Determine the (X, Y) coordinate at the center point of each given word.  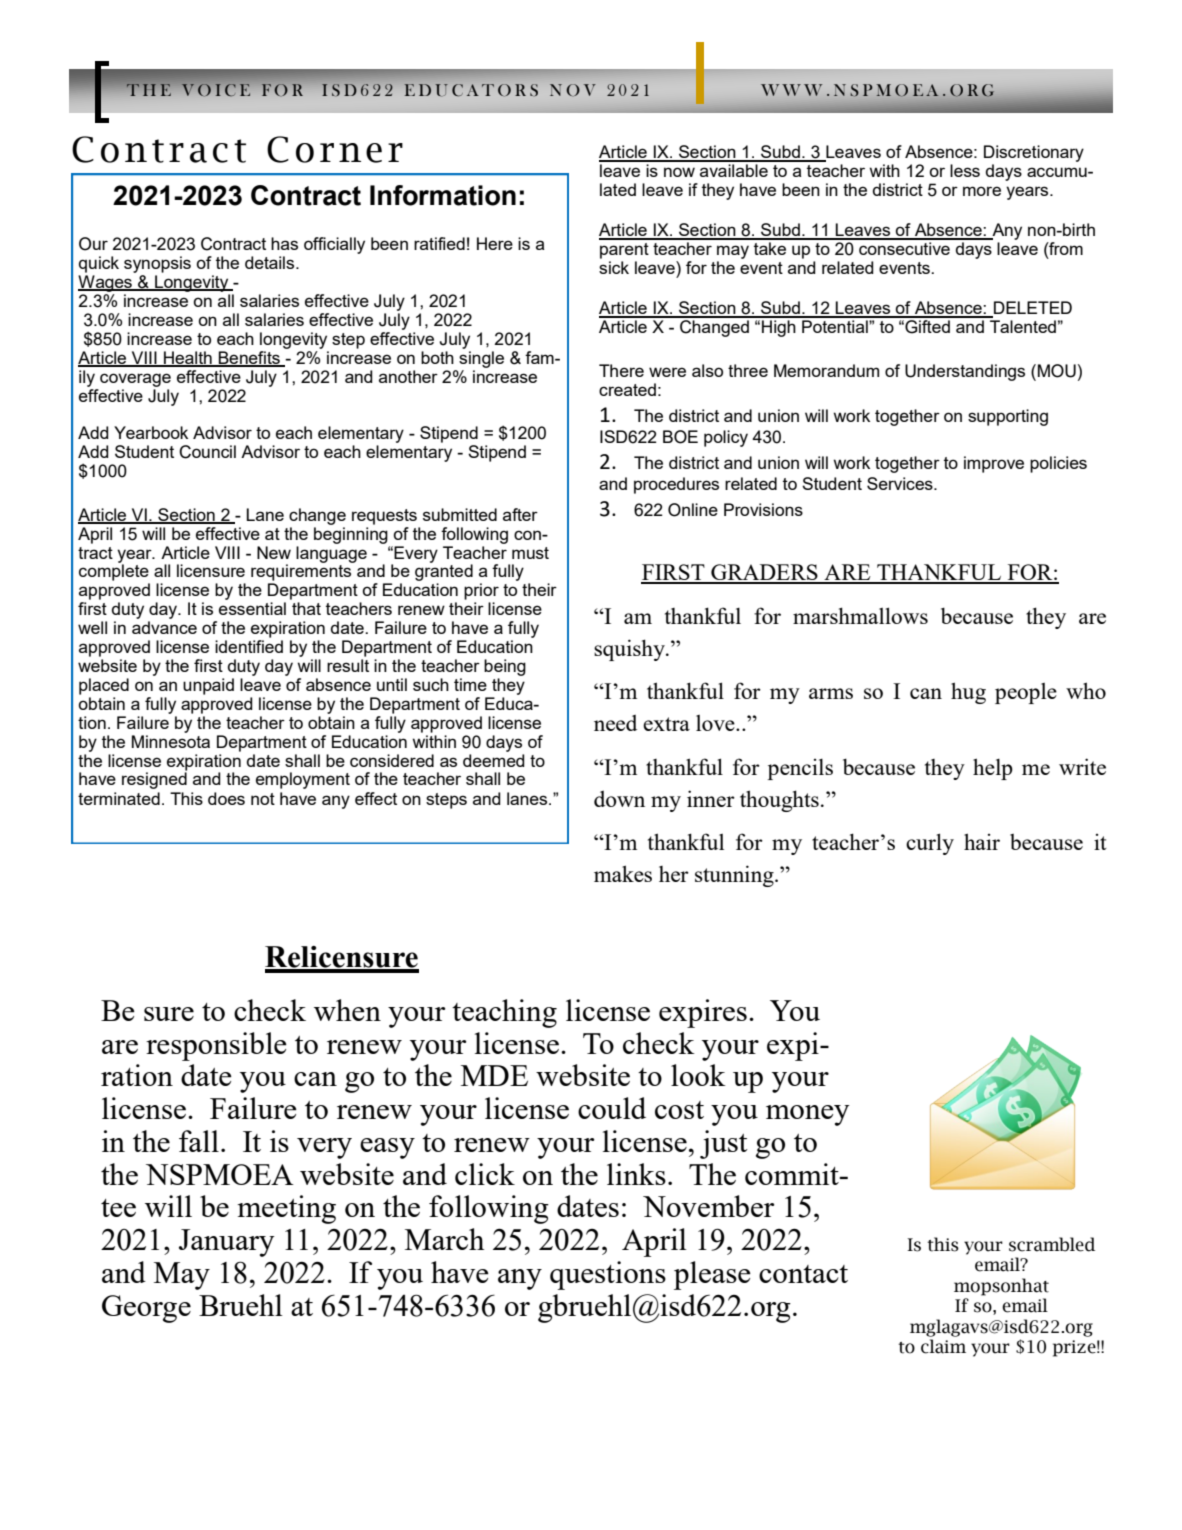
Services (901, 483)
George (146, 1309)
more (982, 191)
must (530, 553)
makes (623, 873)
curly (930, 844)
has (284, 243)
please (712, 1275)
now (679, 172)
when (347, 1010)
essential (252, 608)
